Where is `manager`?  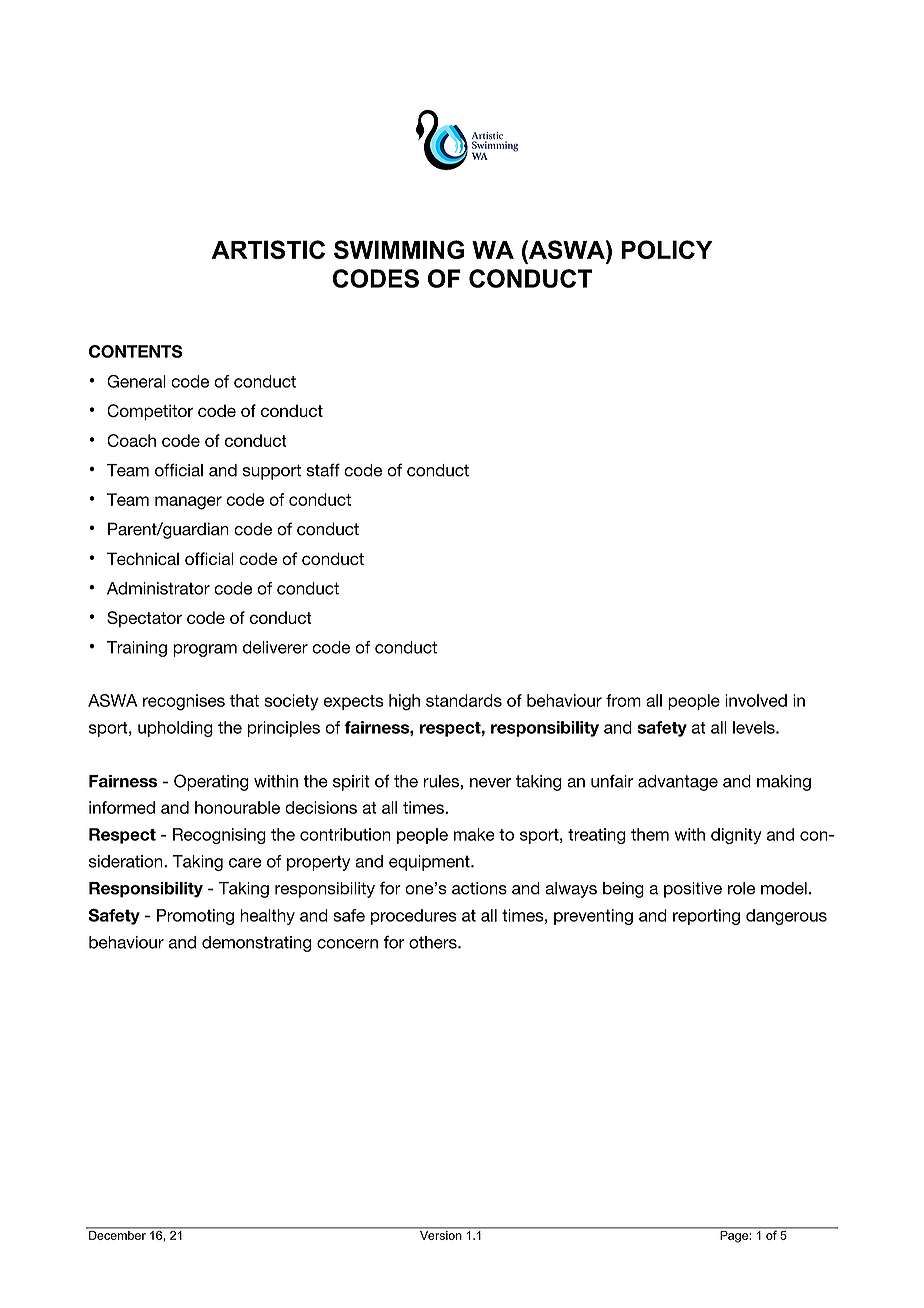
manager is located at coordinates (188, 503).
